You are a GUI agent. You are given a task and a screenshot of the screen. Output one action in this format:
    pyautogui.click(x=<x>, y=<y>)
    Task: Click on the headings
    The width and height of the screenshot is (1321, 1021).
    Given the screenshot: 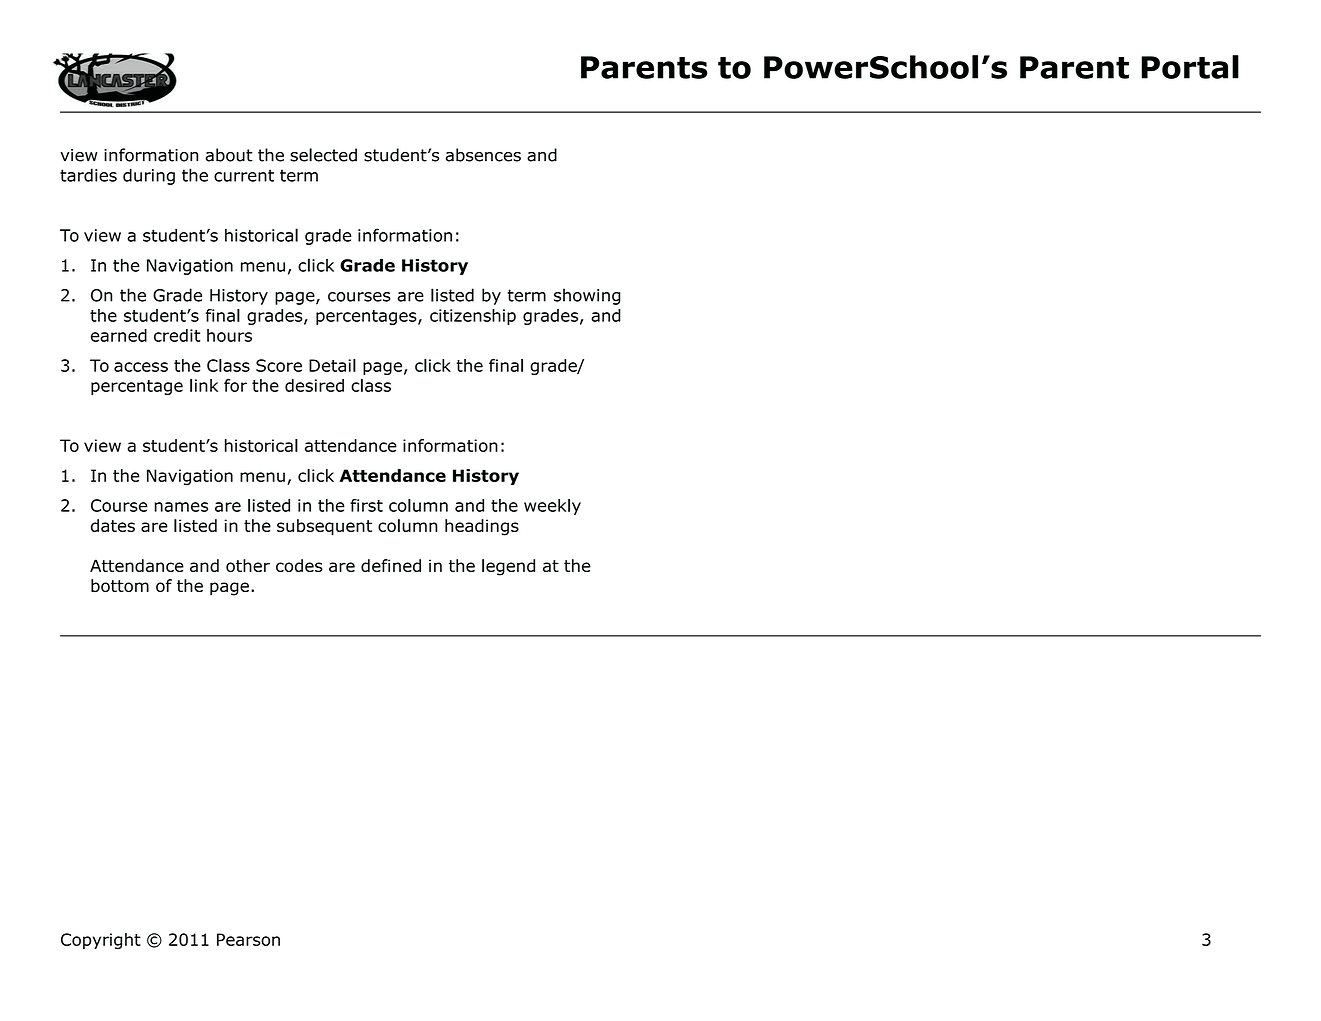 What is the action you would take?
    pyautogui.click(x=482, y=527)
